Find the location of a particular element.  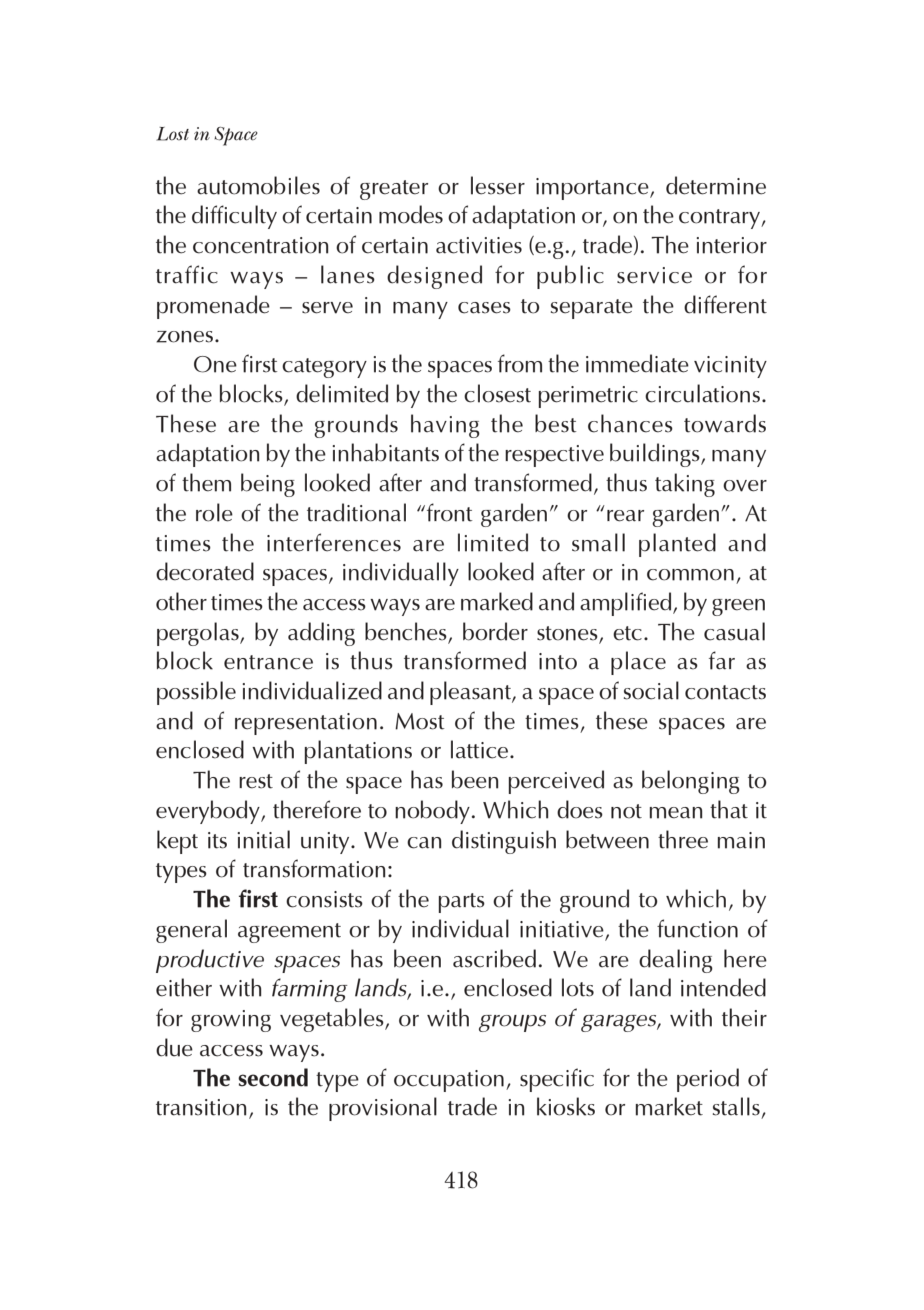

occupation is located at coordinates (449, 1081).
